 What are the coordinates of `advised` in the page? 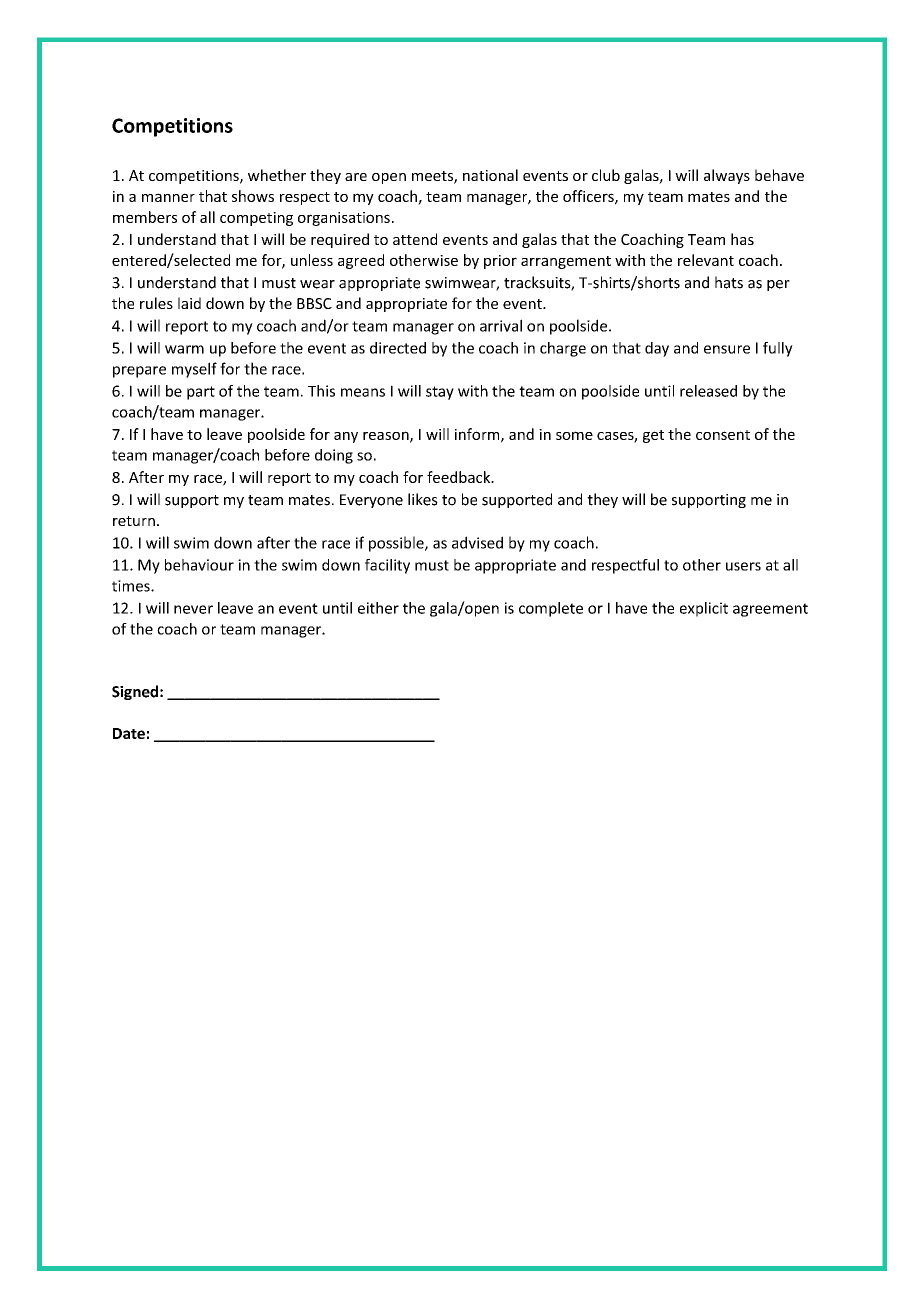 It's located at (477, 542).
